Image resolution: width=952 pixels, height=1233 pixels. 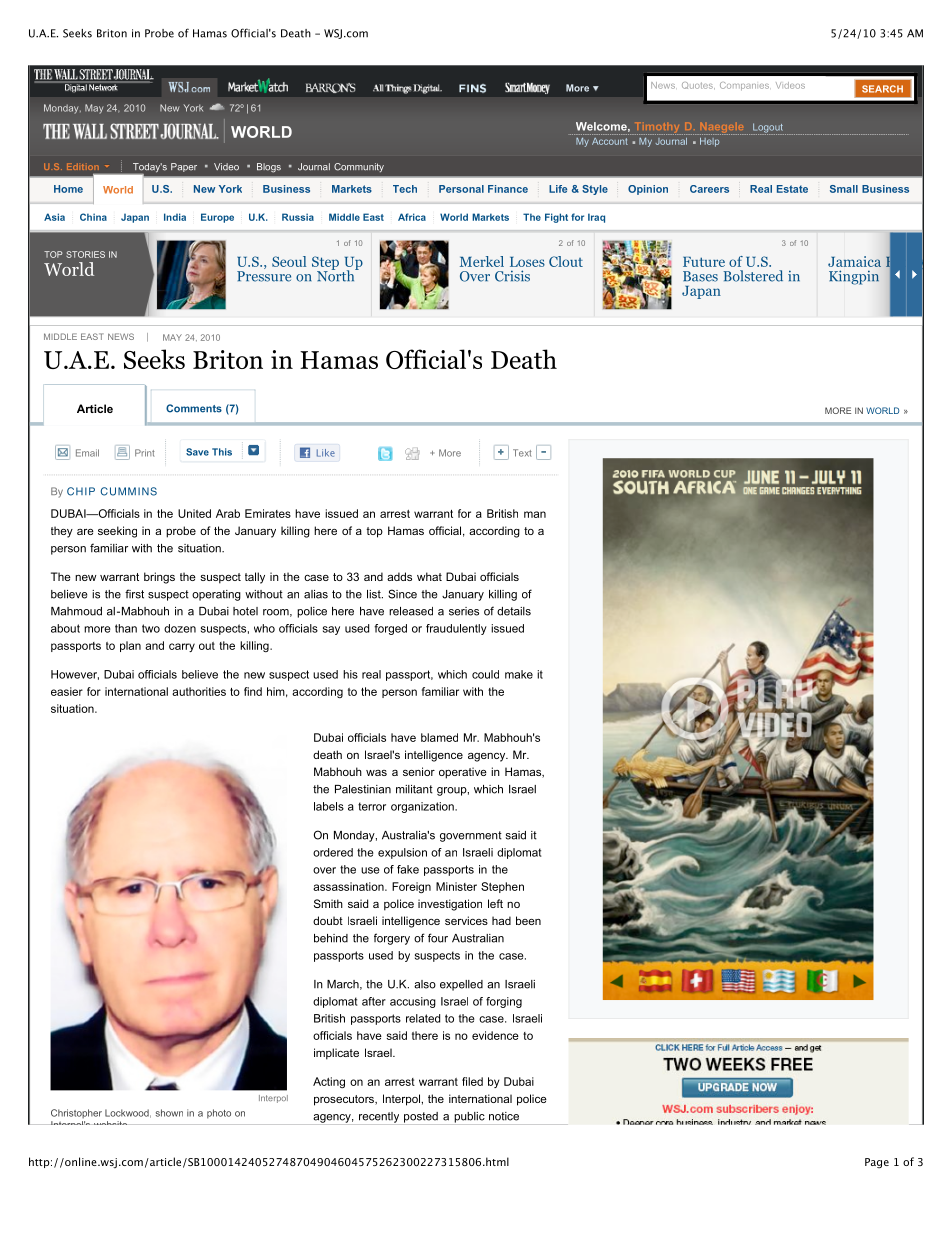 What do you see at coordinates (184, 167) in the image?
I see `Paper` at bounding box center [184, 167].
